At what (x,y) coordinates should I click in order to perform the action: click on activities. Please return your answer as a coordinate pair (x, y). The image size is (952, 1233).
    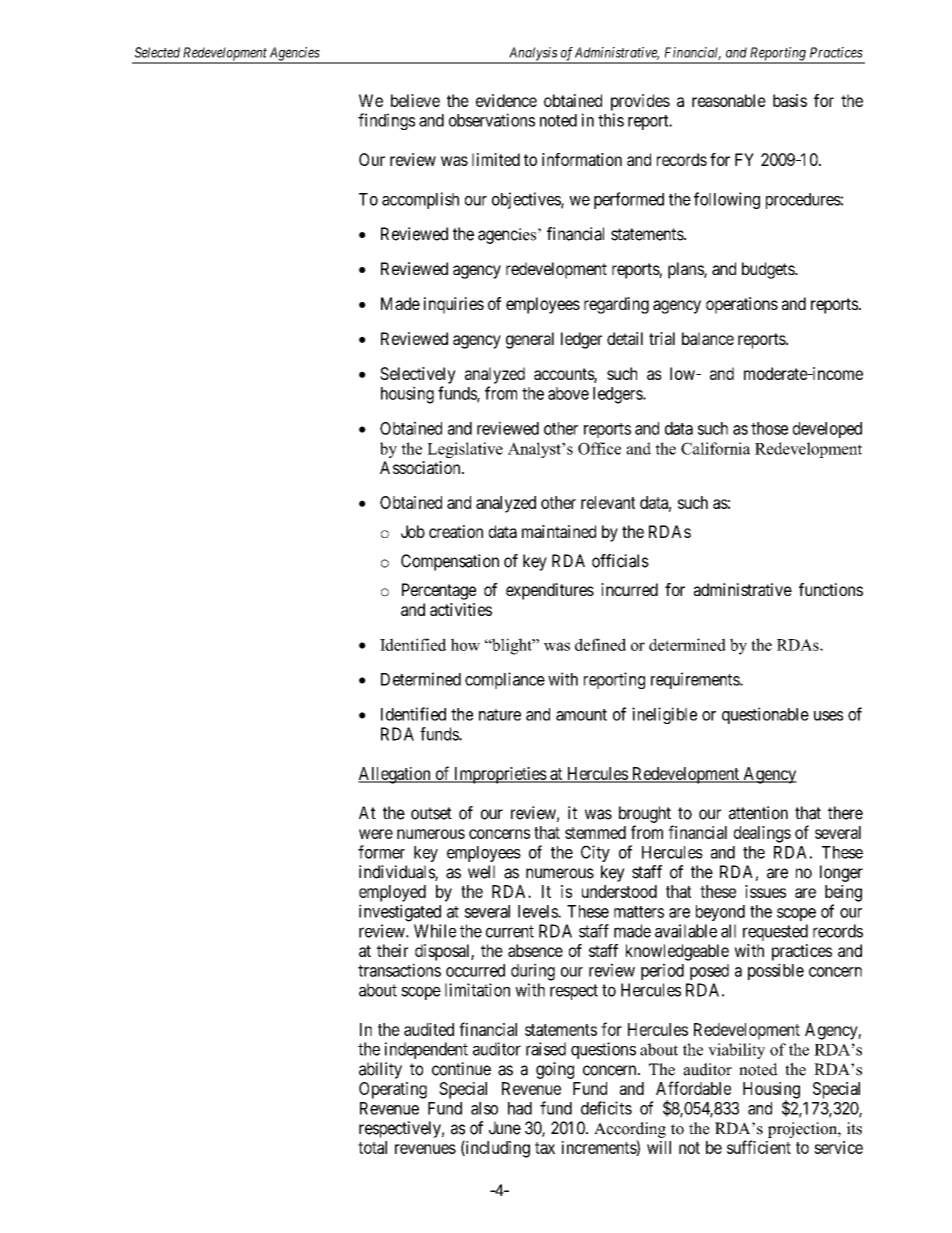
    Looking at the image, I should click on (461, 609).
